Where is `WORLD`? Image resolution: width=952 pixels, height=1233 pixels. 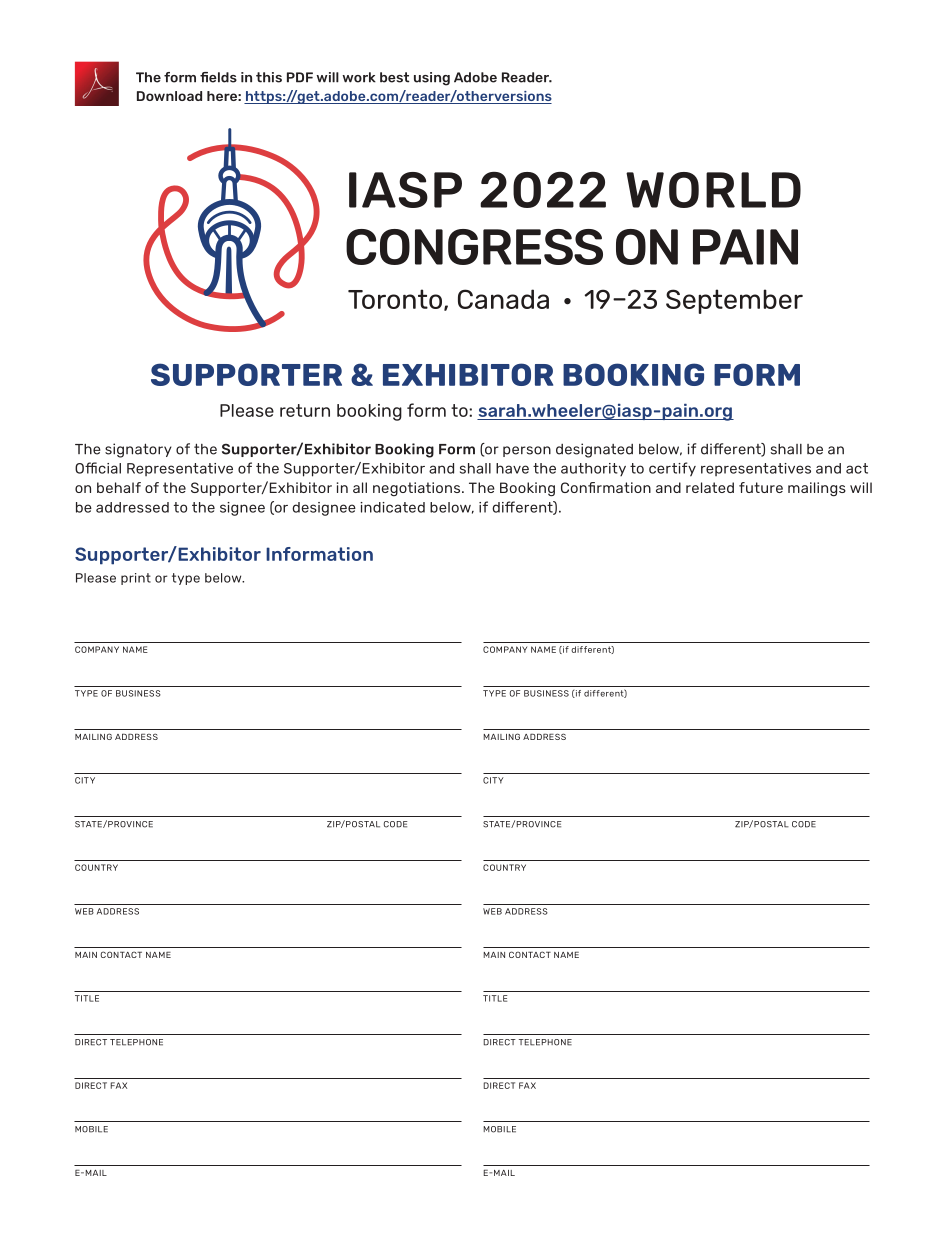 WORLD is located at coordinates (713, 190).
